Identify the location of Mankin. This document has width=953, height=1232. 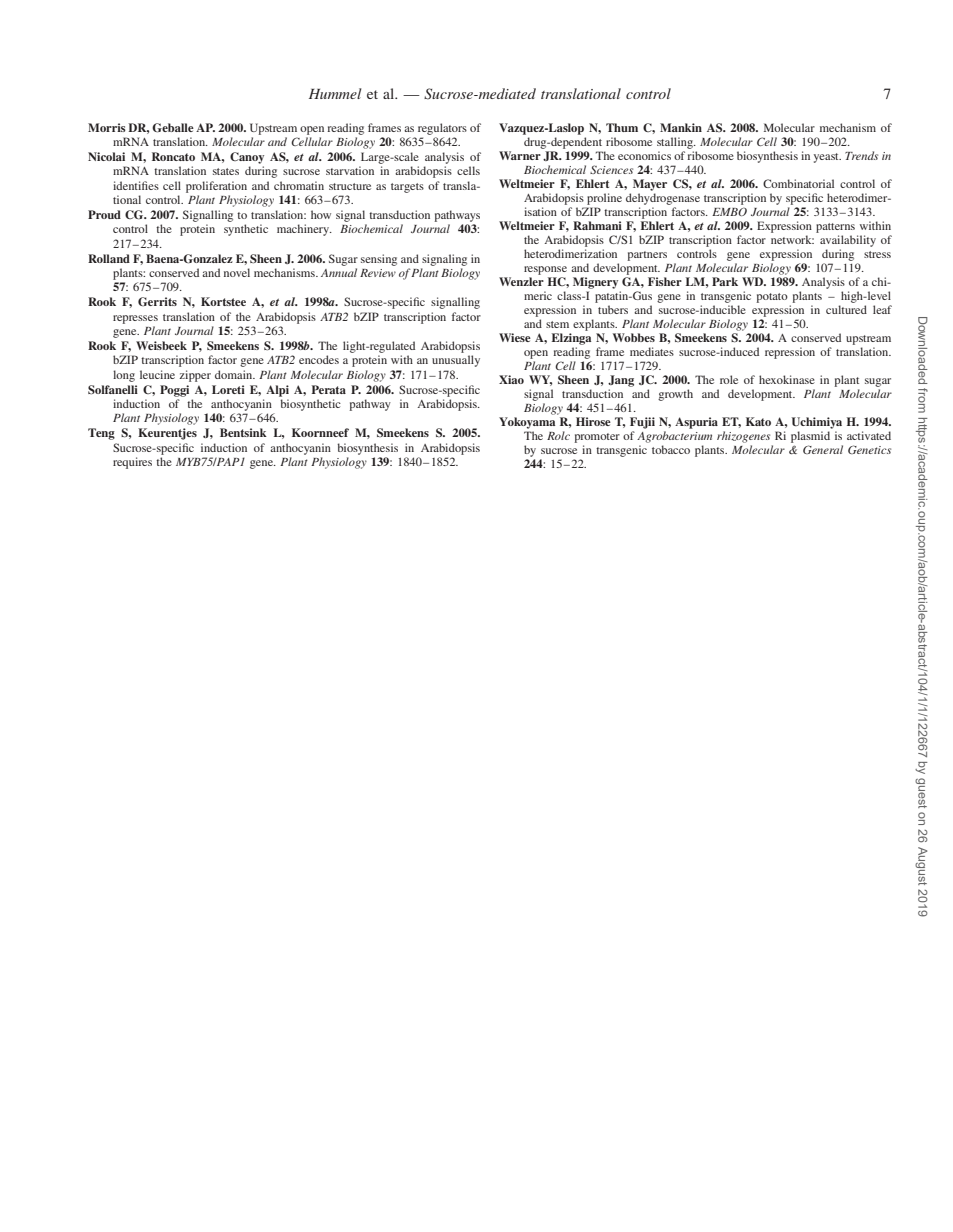
(681, 127).
